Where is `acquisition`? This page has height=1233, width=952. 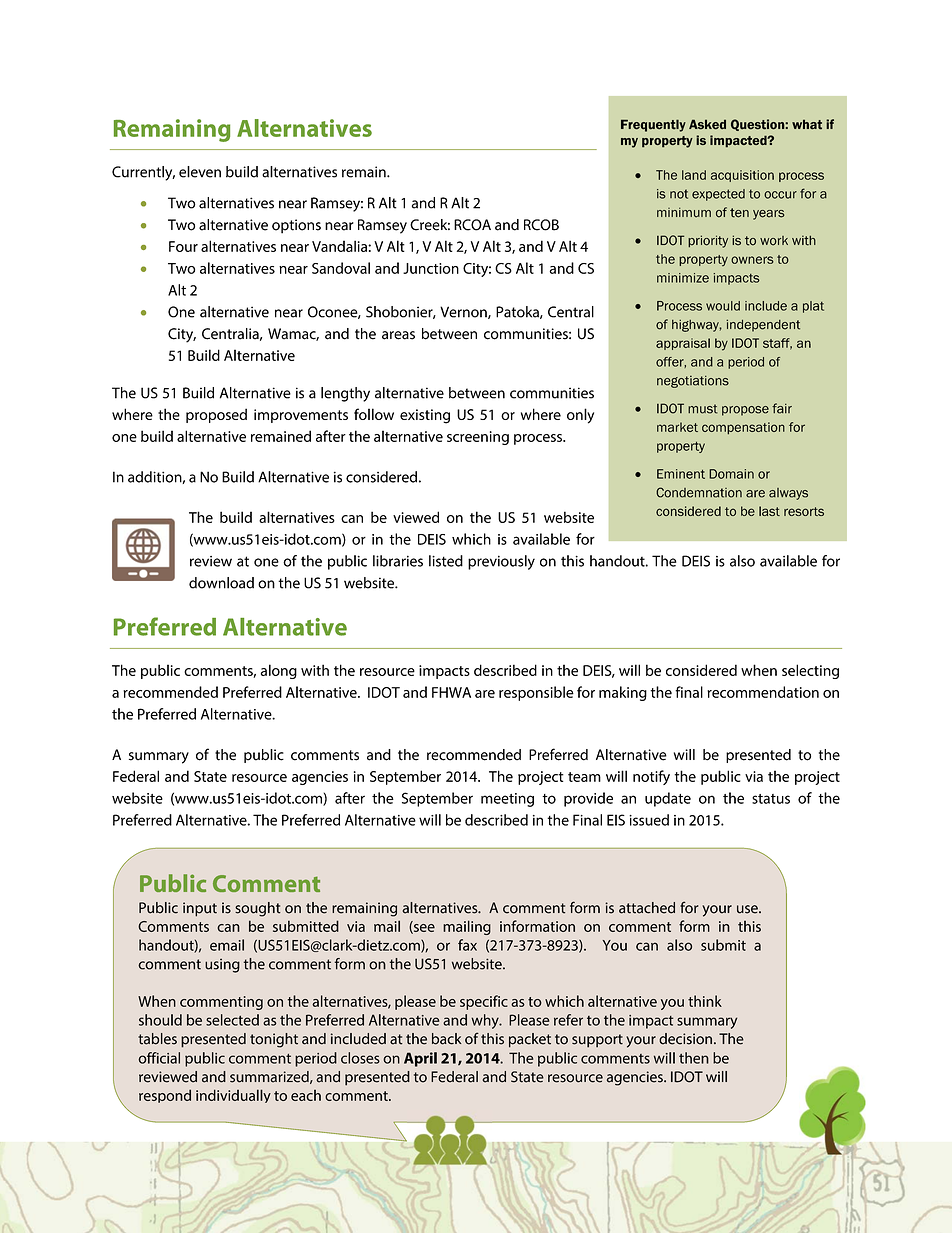 acquisition is located at coordinates (742, 176).
